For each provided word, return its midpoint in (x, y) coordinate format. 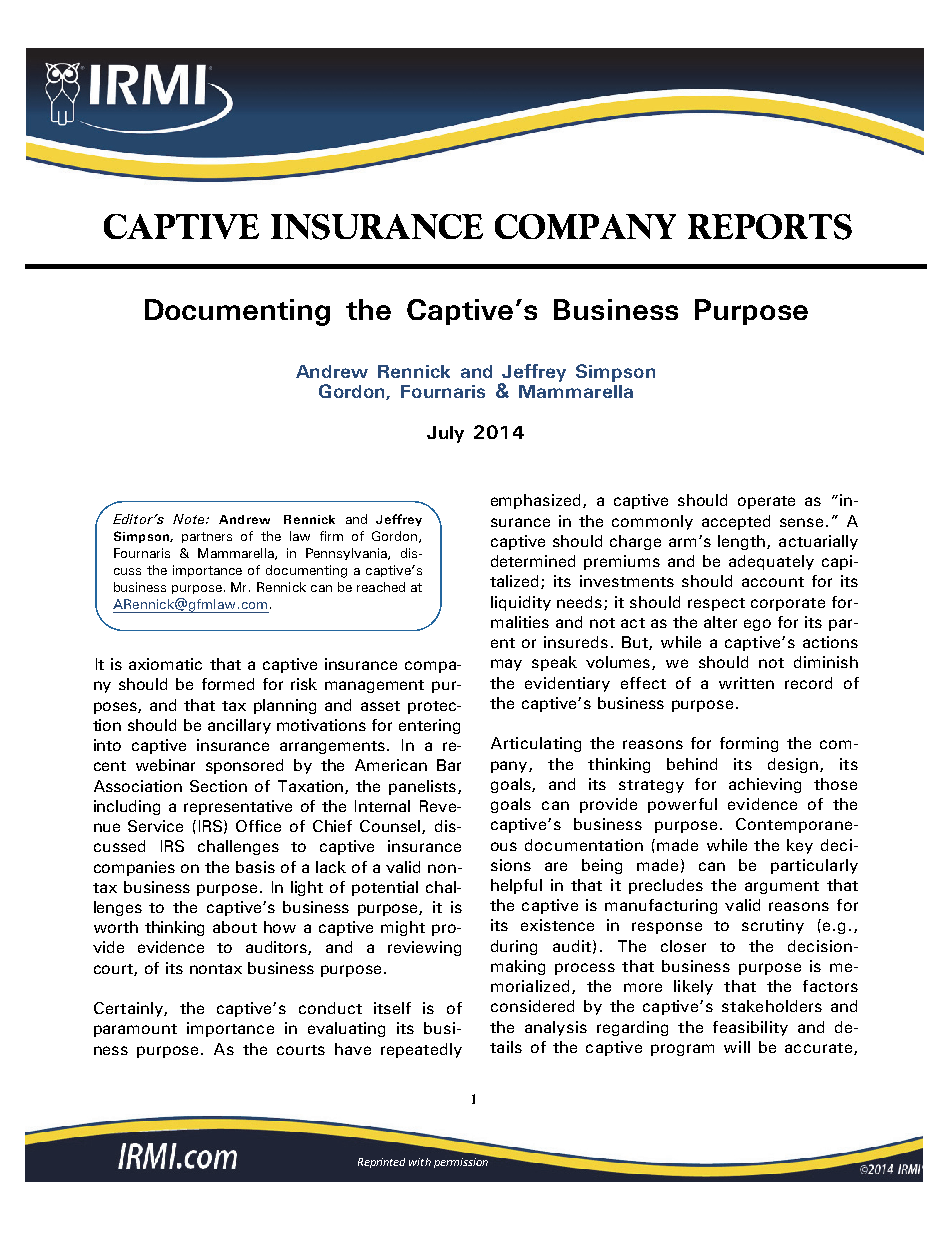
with (420, 1162)
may (506, 665)
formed (228, 684)
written (746, 683)
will (737, 1047)
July (445, 434)
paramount (135, 1030)
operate (766, 502)
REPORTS (770, 227)
